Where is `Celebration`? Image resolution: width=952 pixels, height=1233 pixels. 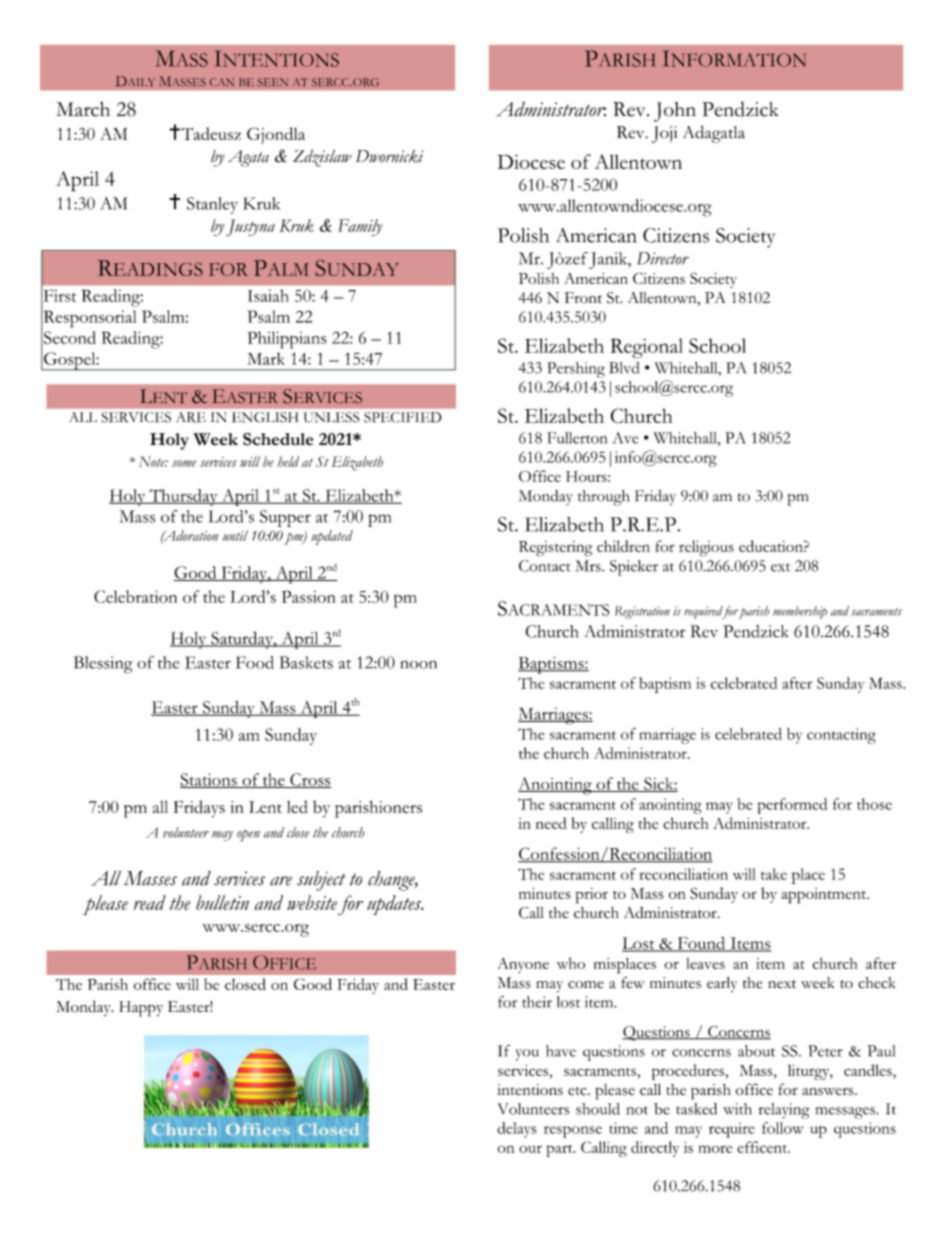
Celebration is located at coordinates (135, 596).
